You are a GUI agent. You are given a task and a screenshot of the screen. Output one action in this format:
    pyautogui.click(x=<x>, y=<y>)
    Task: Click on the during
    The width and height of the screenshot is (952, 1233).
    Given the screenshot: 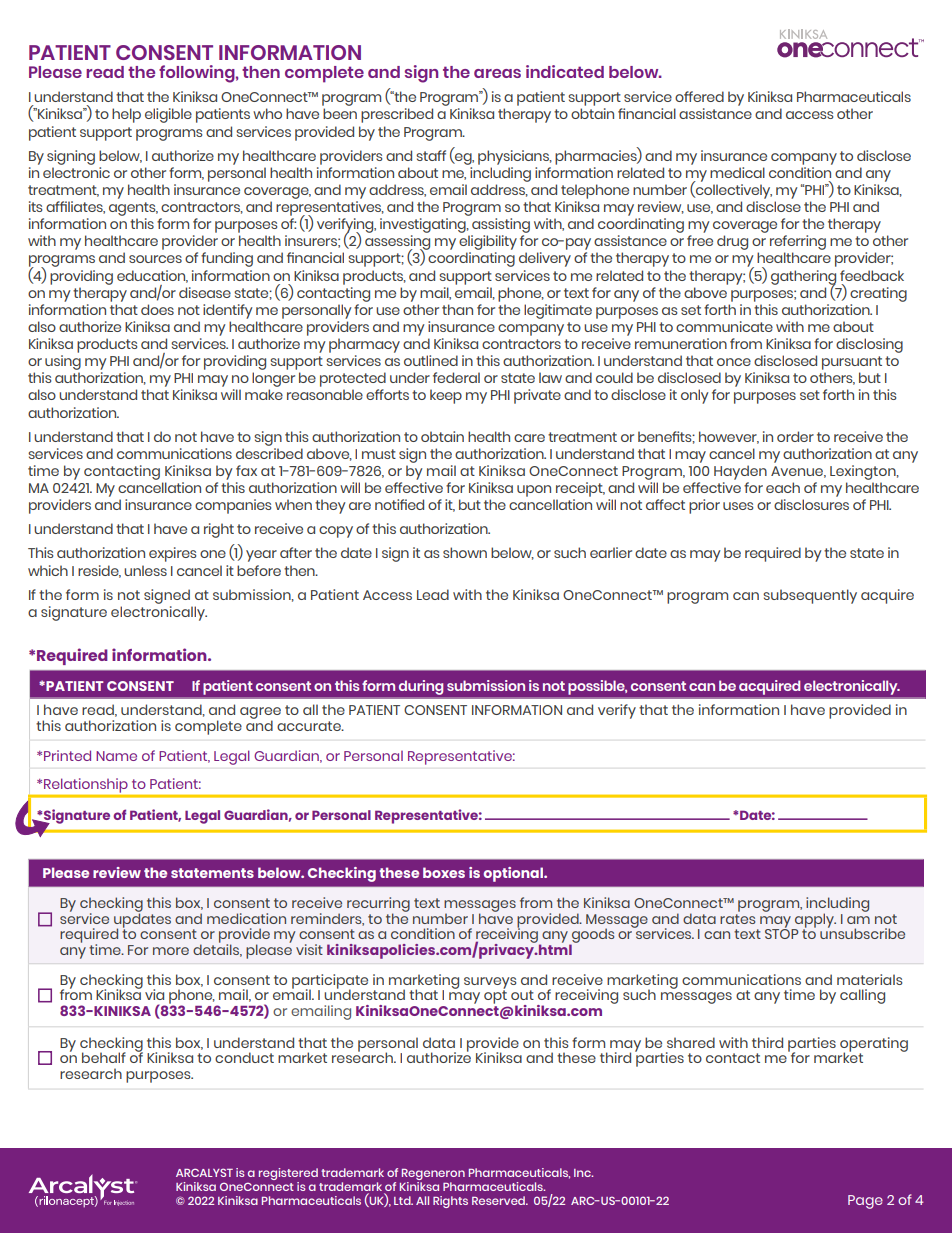 What is the action you would take?
    pyautogui.click(x=421, y=687)
